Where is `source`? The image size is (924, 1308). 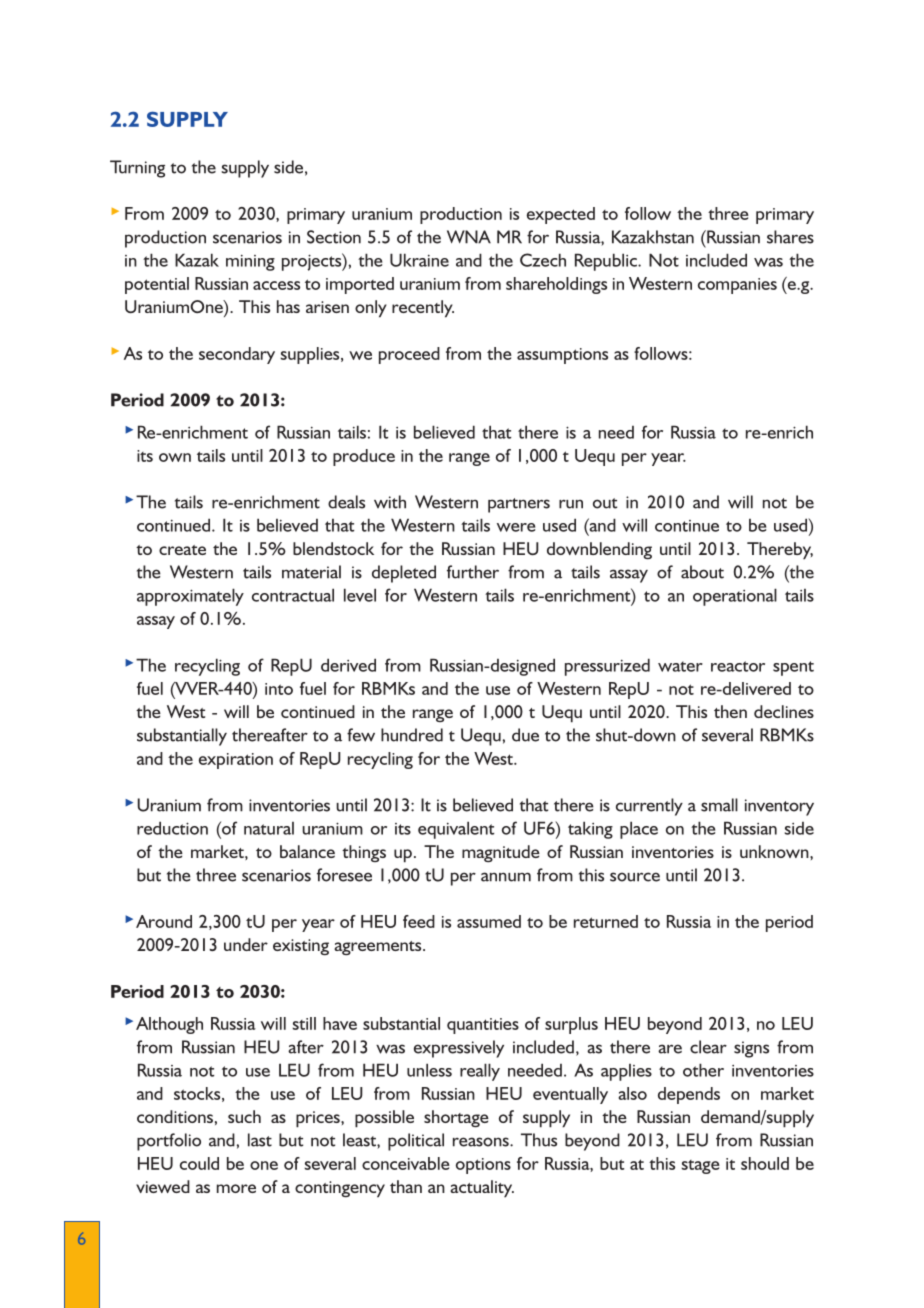
source is located at coordinates (635, 877).
